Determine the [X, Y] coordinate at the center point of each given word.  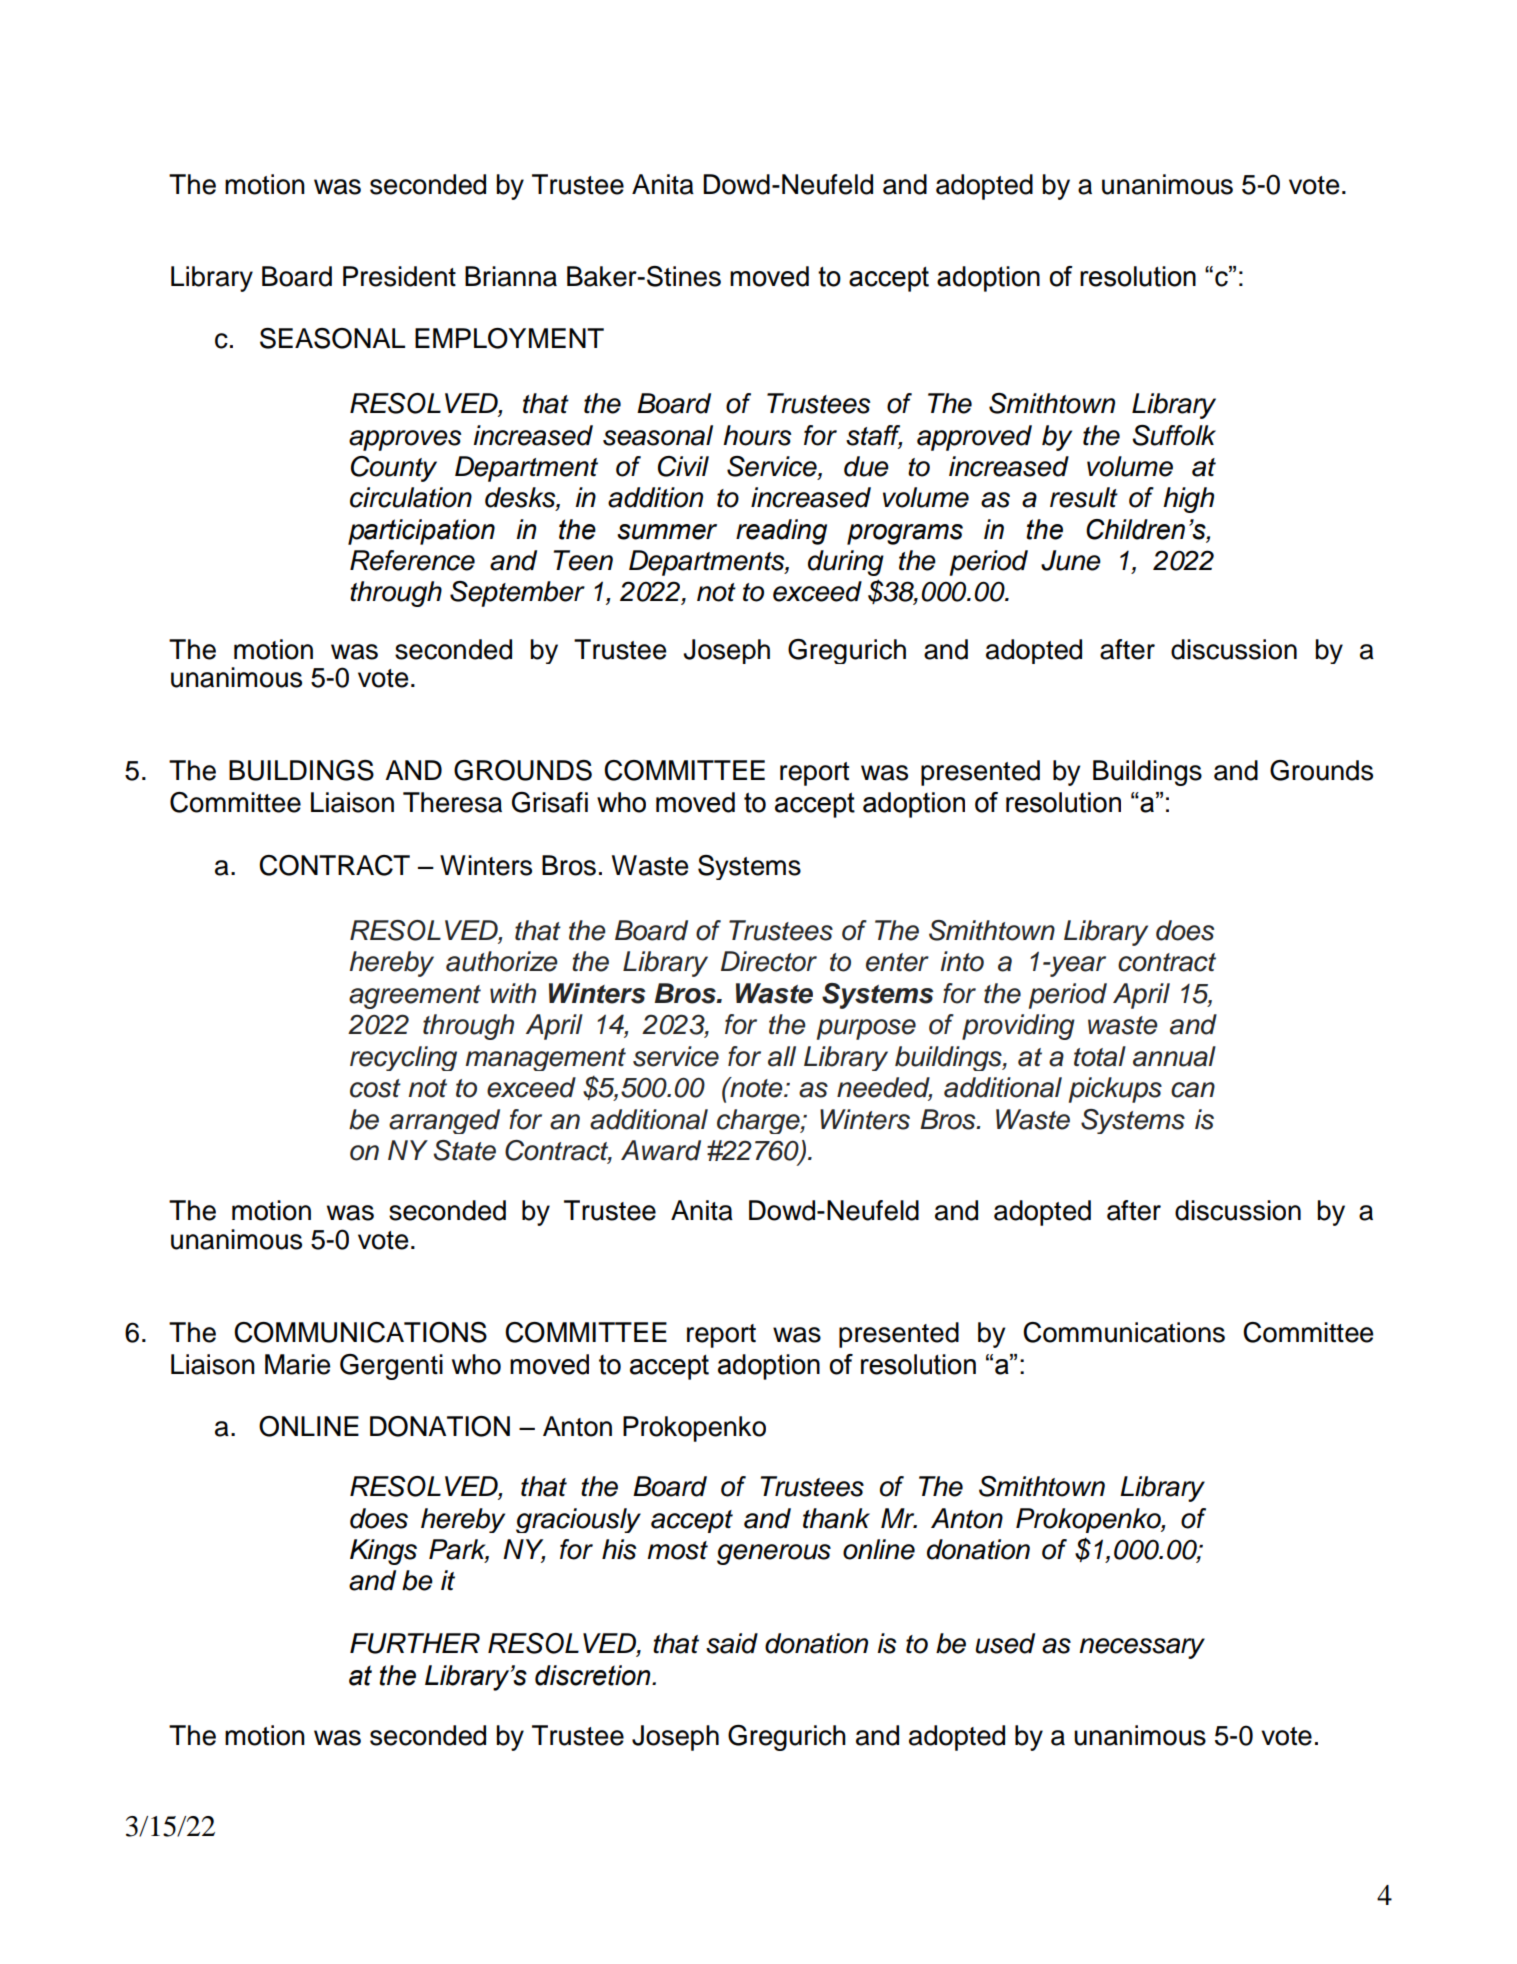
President [399, 276]
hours [757, 435]
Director [769, 961]
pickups [1115, 1090]
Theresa [452, 802]
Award [661, 1150]
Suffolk [1174, 435]
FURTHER [415, 1643]
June [1071, 560]
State [464, 1150]
